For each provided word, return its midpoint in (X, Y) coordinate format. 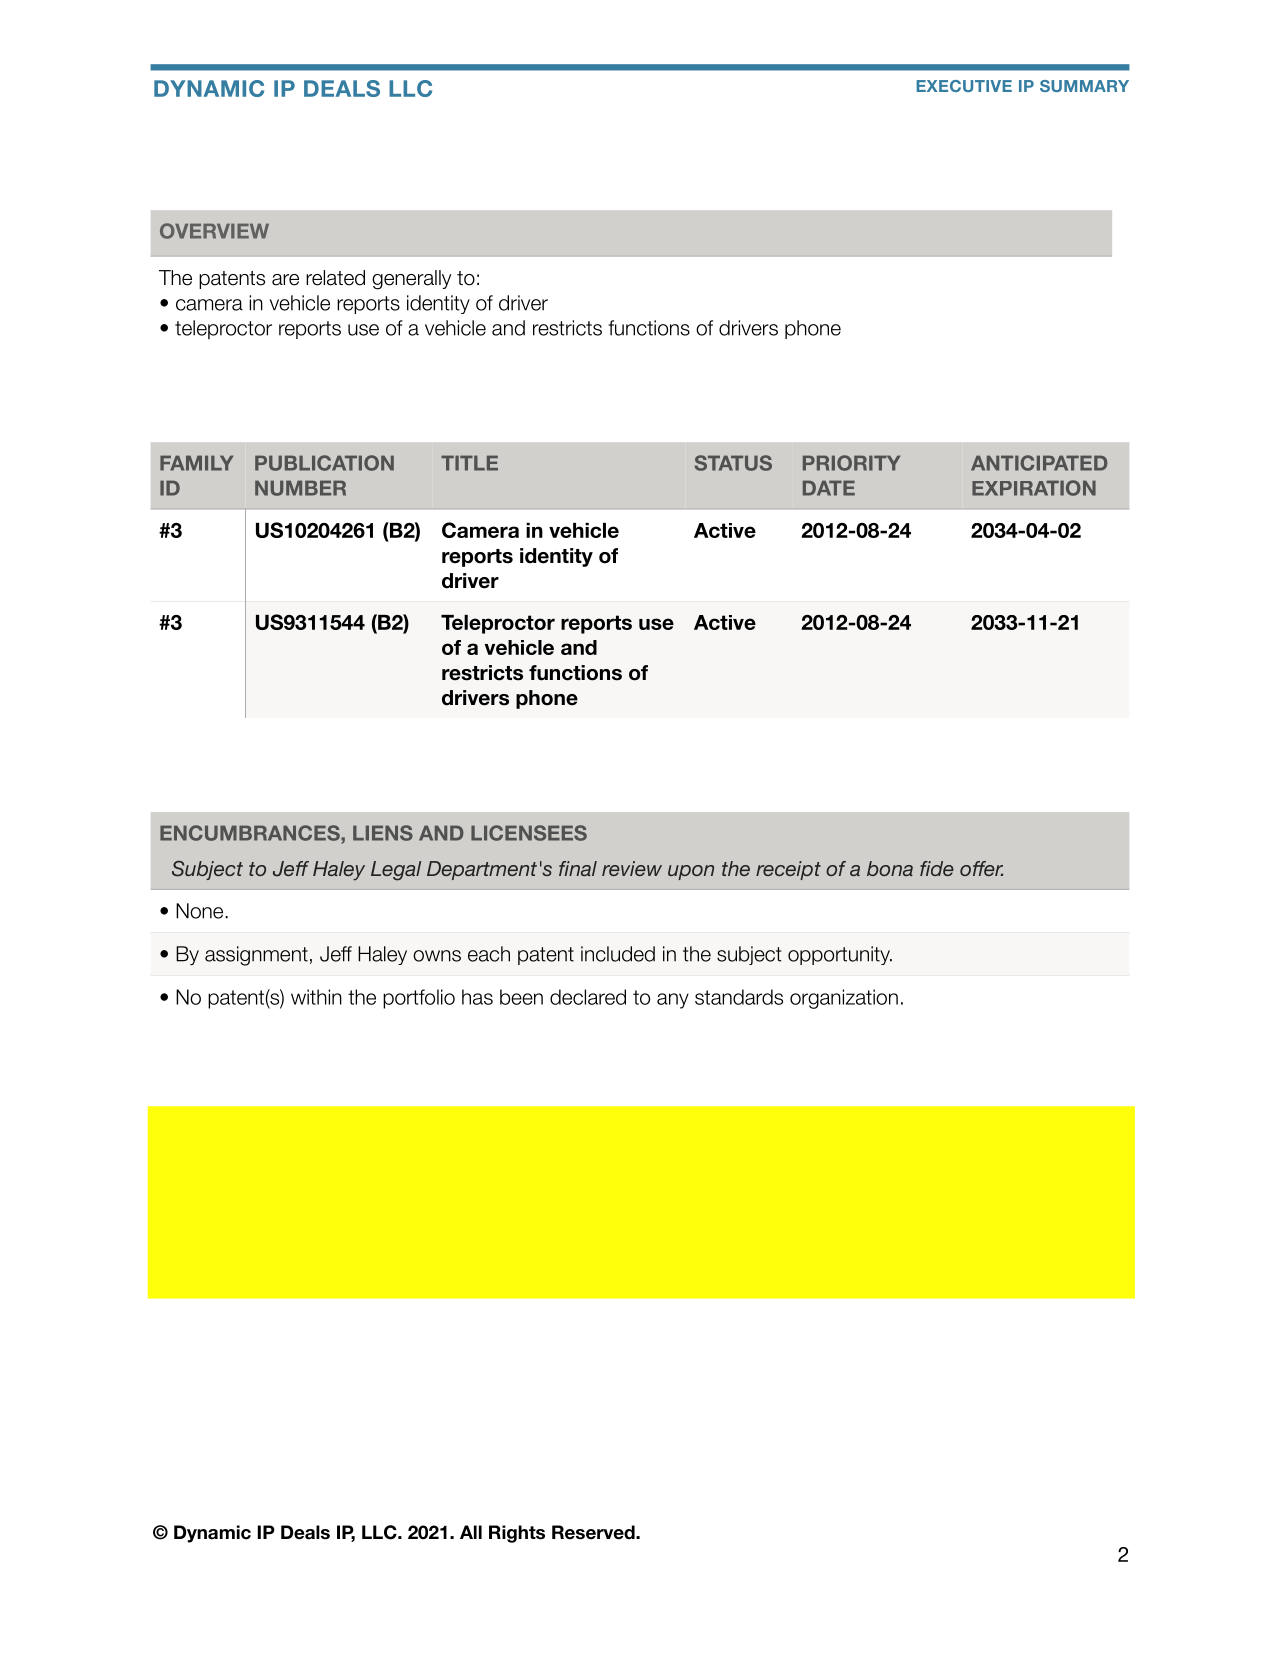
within (316, 997)
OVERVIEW (214, 231)
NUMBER (300, 488)
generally (411, 280)
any (673, 1001)
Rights (517, 1534)
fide (937, 868)
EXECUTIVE (964, 86)
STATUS (733, 463)
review (632, 868)
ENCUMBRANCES (251, 833)
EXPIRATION (1034, 488)
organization (844, 999)
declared (588, 997)
